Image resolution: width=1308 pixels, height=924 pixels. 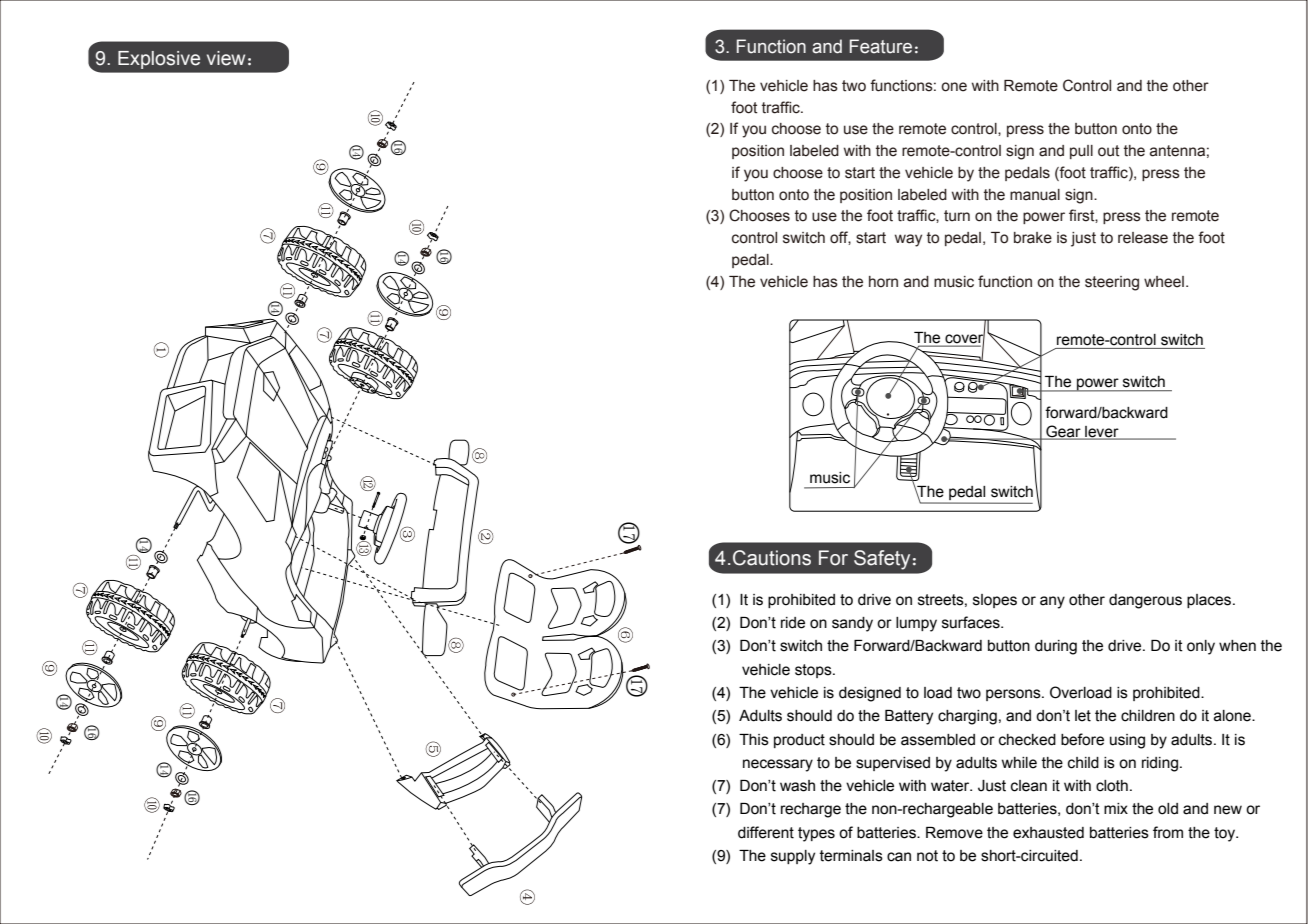 What do you see at coordinates (908, 240) in the screenshot?
I see `way` at bounding box center [908, 240].
